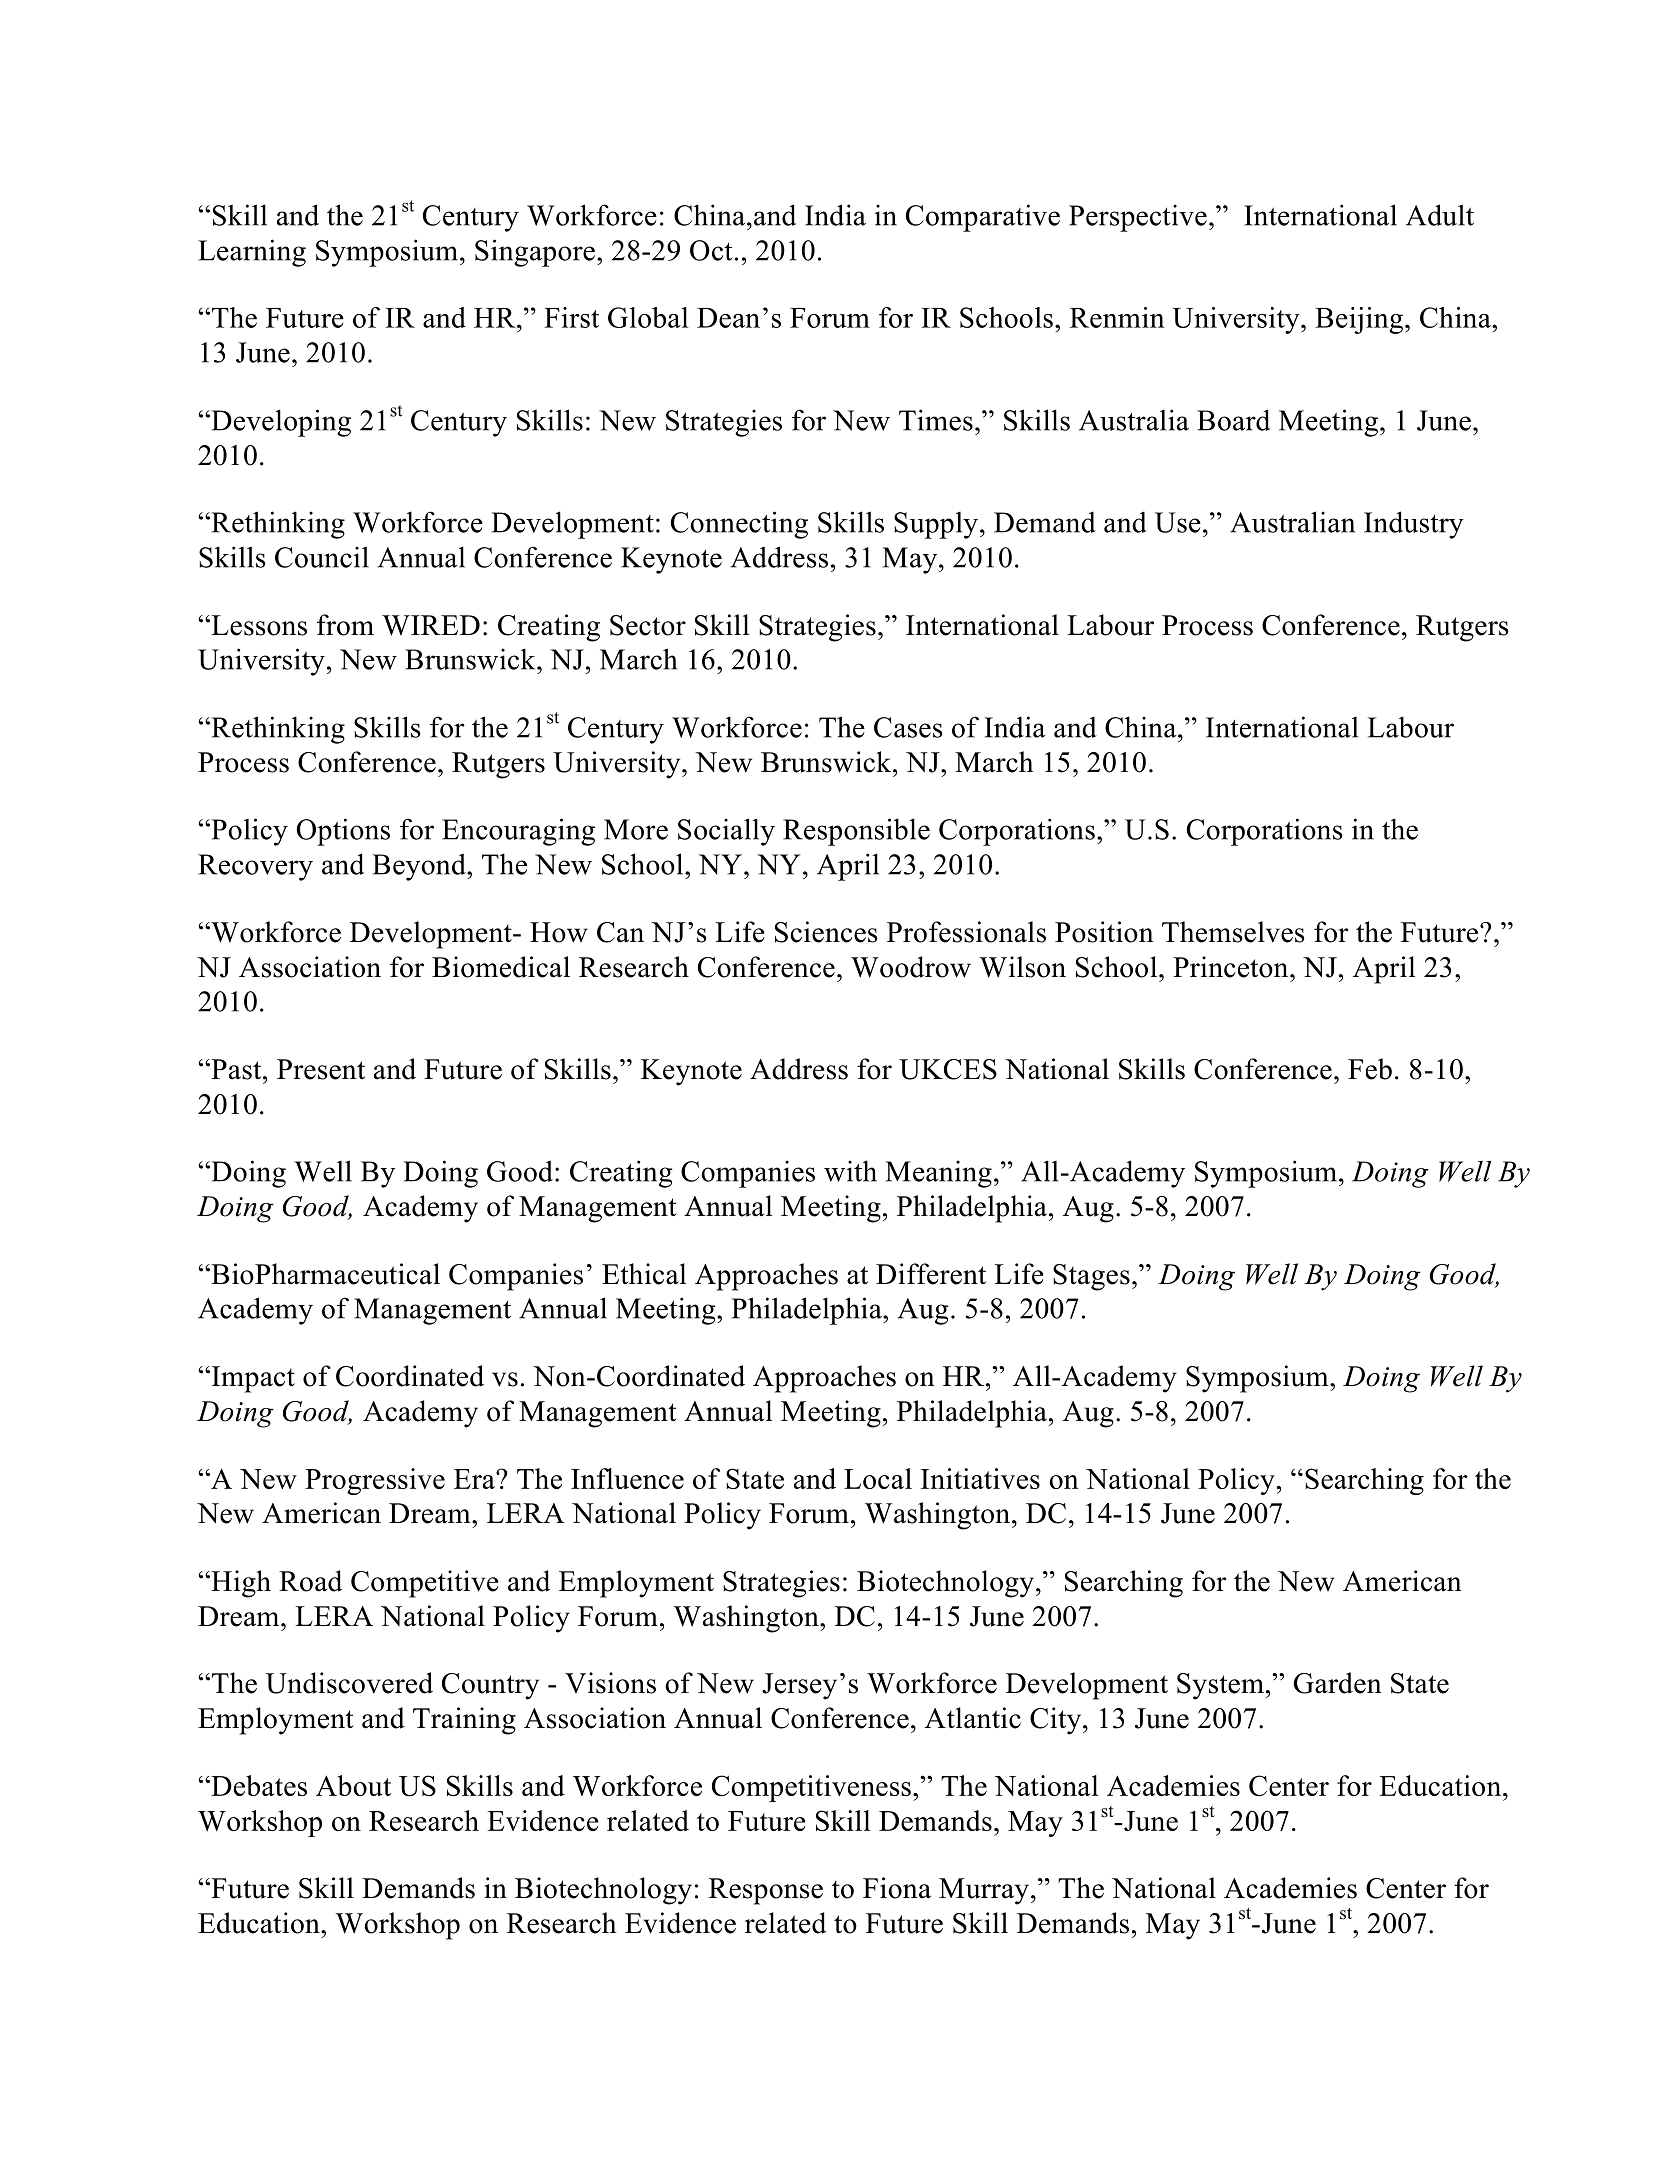 This screenshot has height=2174, width=1680. Describe the element at coordinates (908, 727) in the screenshot. I see `Cases` at that location.
